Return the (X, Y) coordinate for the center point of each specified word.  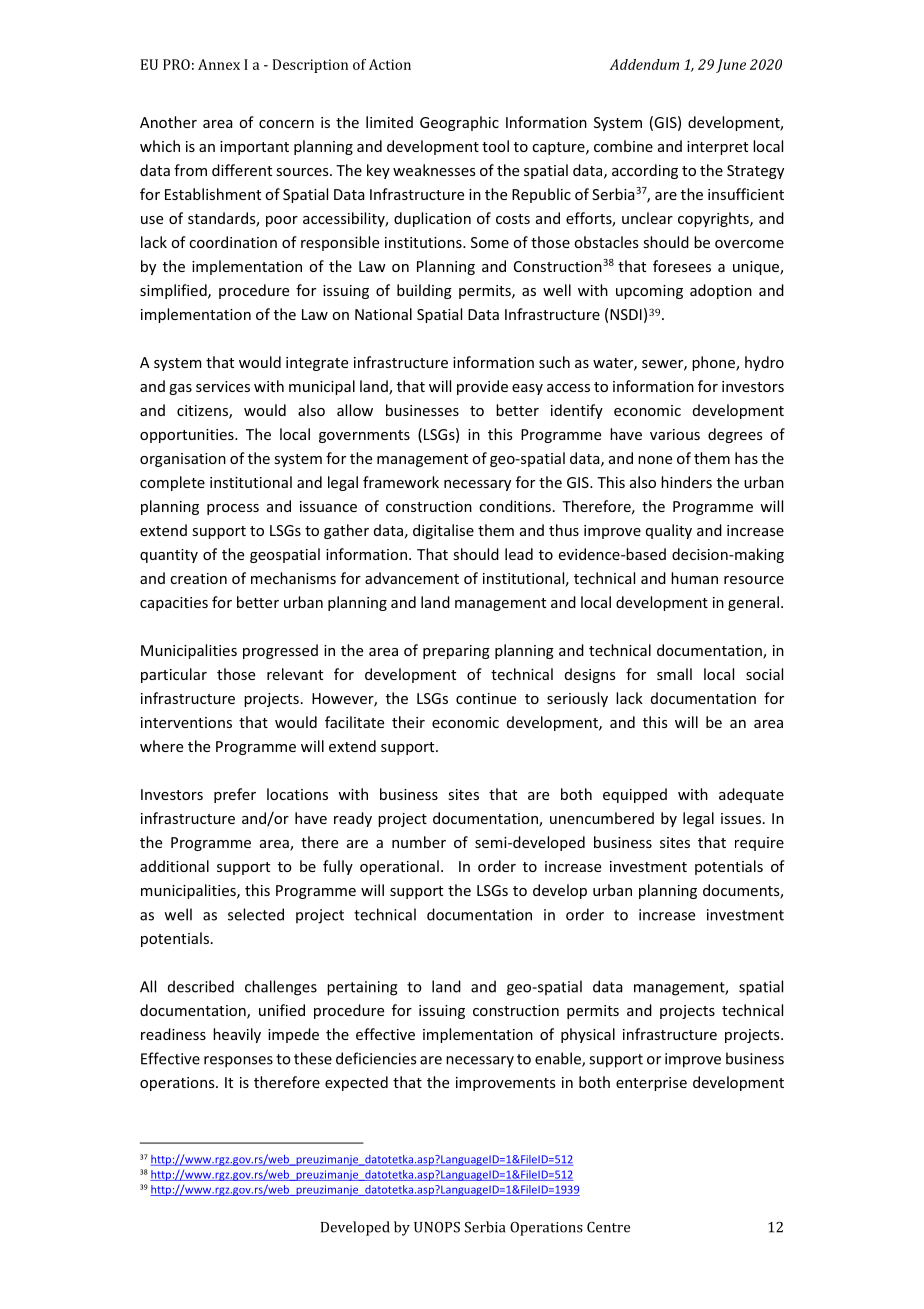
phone (714, 363)
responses (238, 1062)
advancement (412, 578)
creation (198, 578)
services (223, 386)
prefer (235, 795)
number (419, 842)
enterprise (651, 1084)
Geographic (459, 123)
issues (741, 818)
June (731, 66)
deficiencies (376, 1058)
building (424, 291)
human (694, 578)
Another (168, 122)
